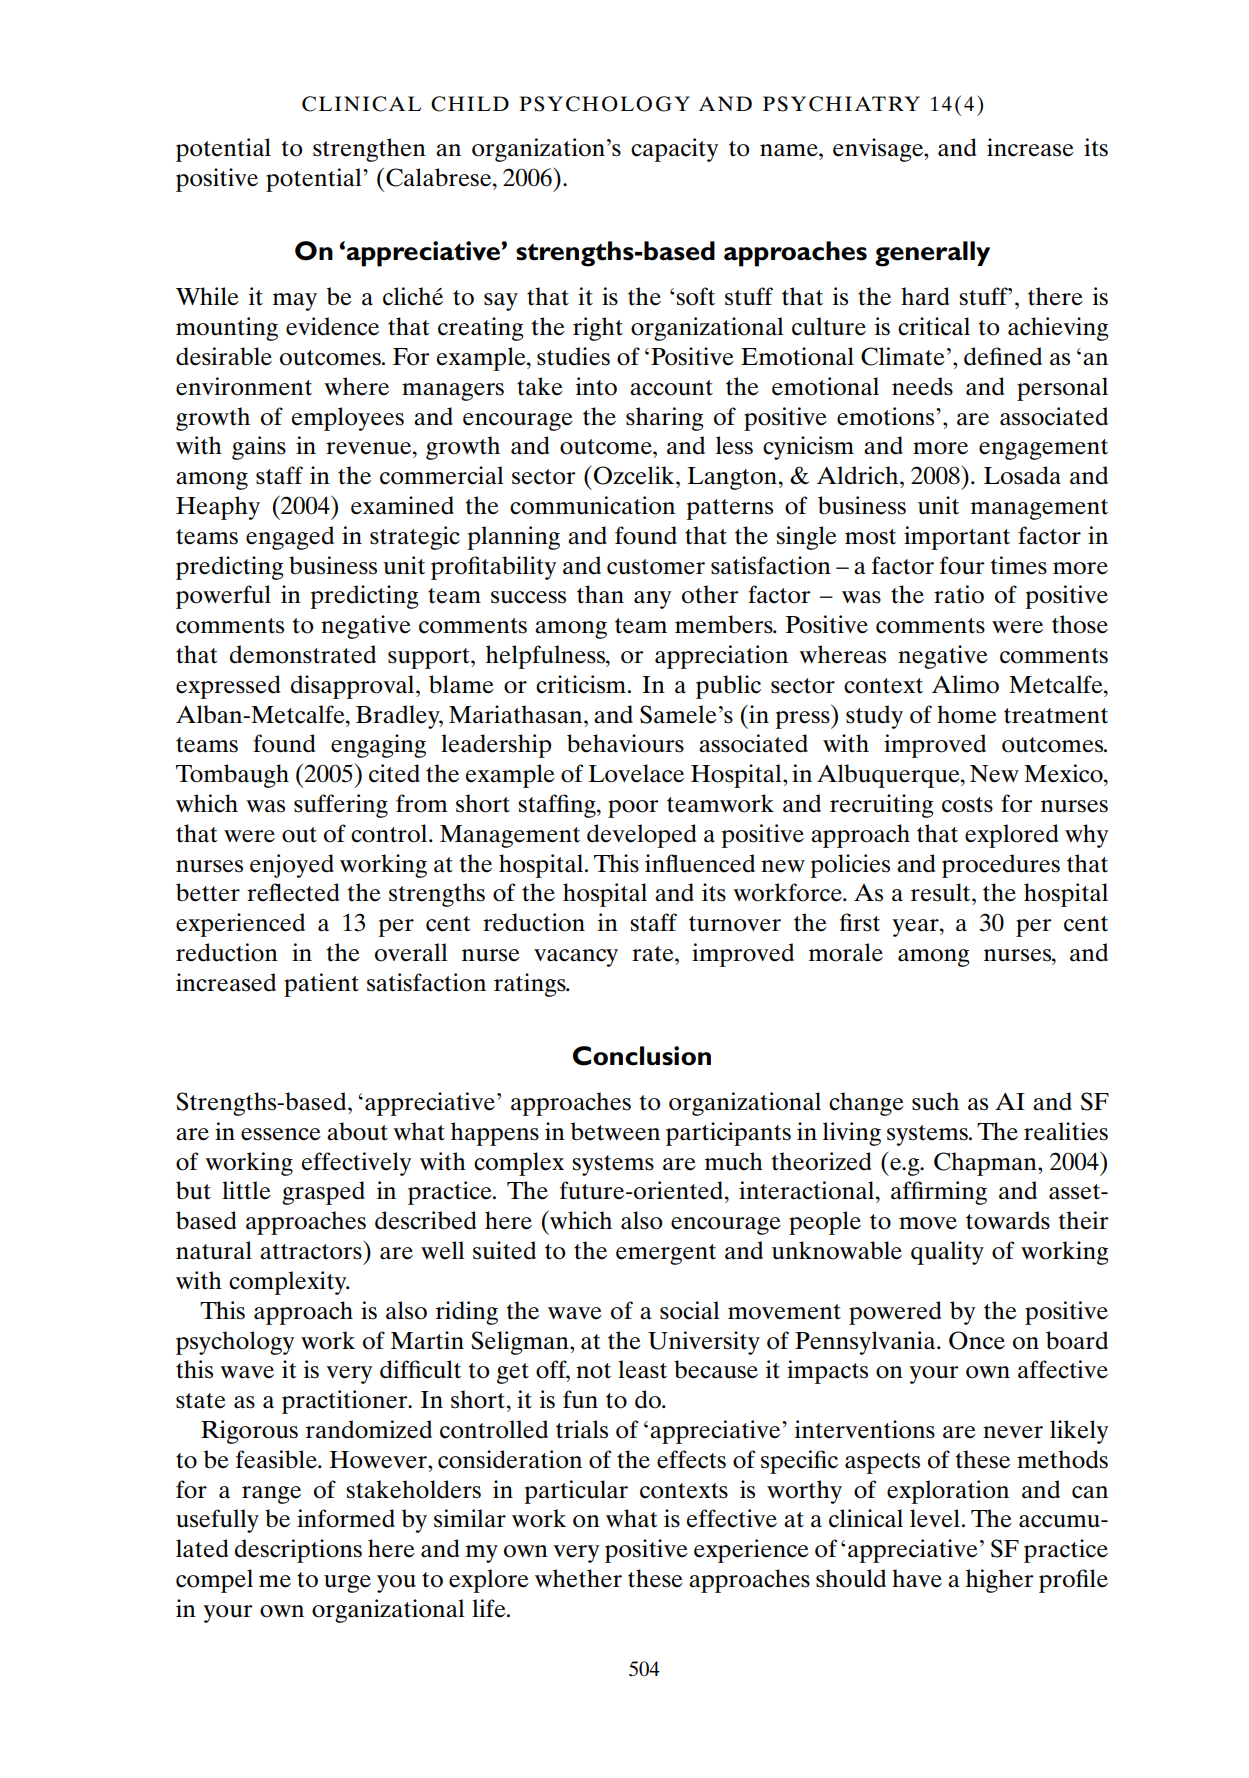 This document has height=1778, width=1249. Describe the element at coordinates (674, 150) in the document. I see `capacity` at that location.
